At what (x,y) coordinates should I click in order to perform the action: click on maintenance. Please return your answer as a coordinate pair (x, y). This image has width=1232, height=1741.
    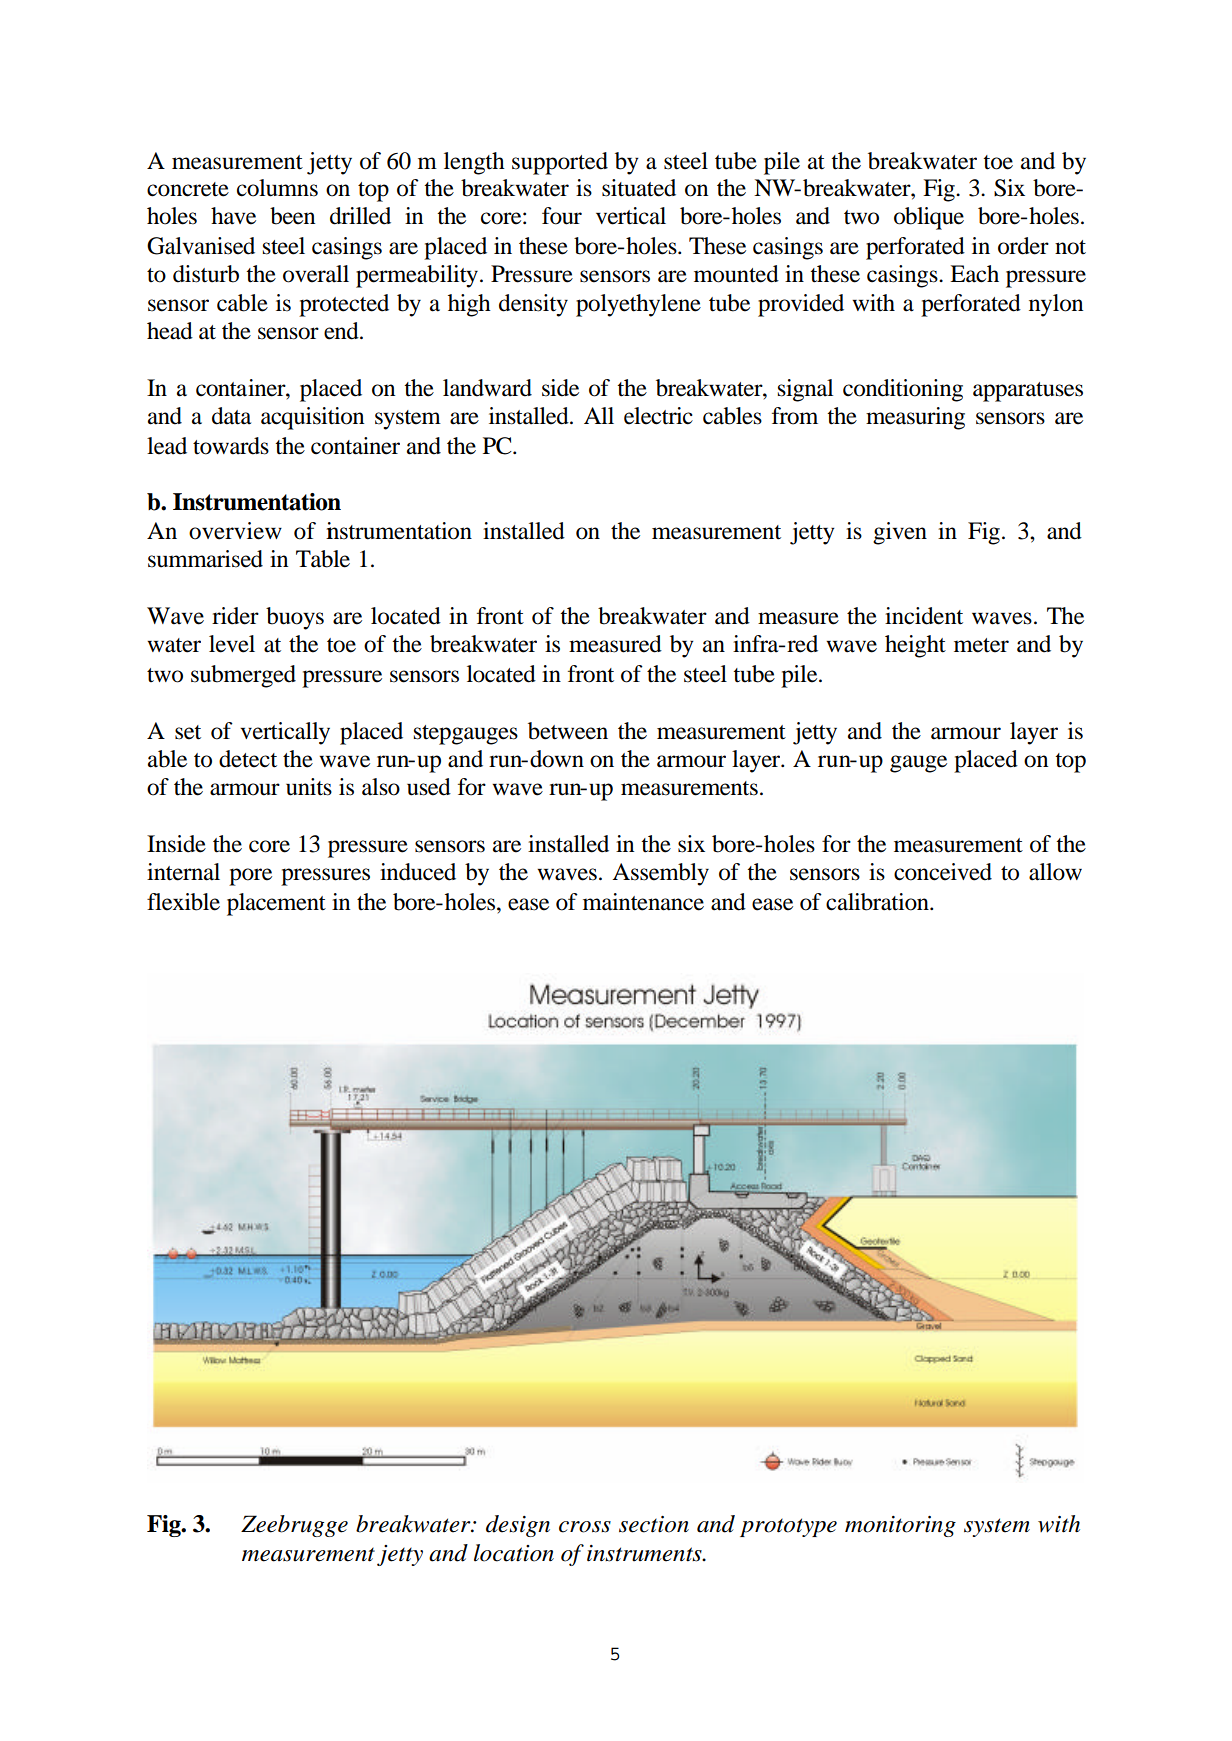
    Looking at the image, I should click on (643, 902).
